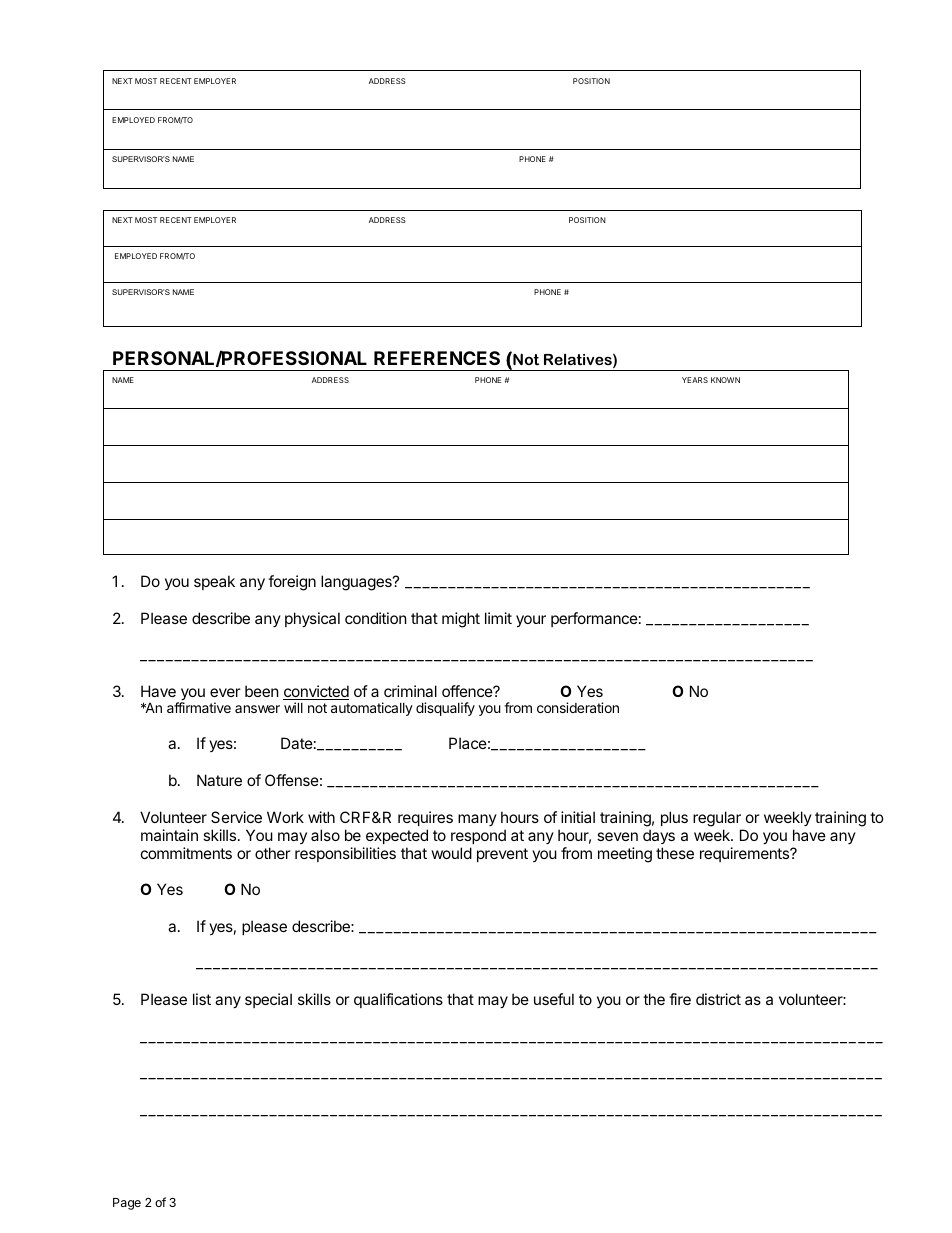  What do you see at coordinates (578, 707) in the screenshot?
I see `consideration` at bounding box center [578, 707].
